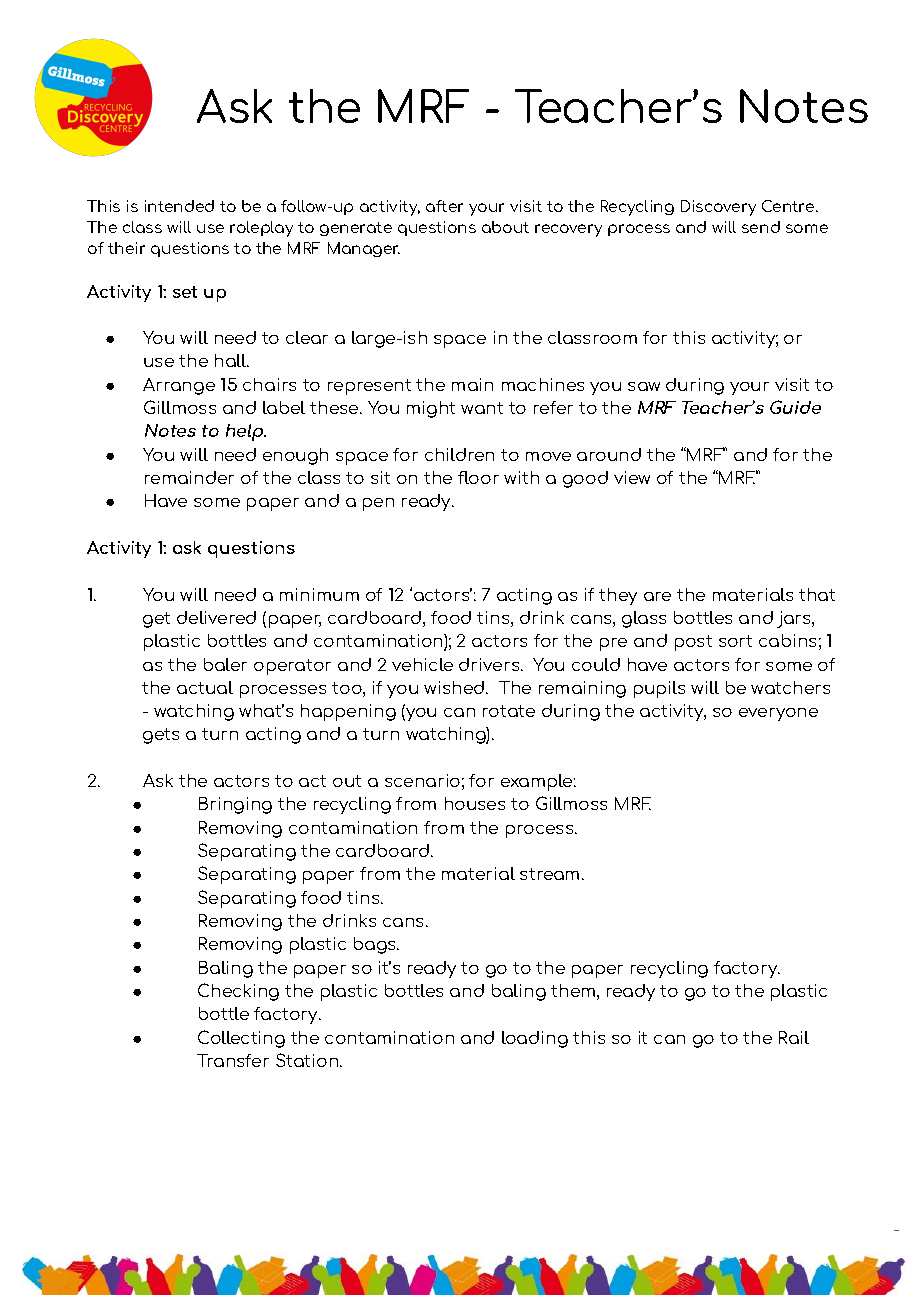 The height and width of the screenshot is (1307, 924). I want to click on houses, so click(475, 803).
